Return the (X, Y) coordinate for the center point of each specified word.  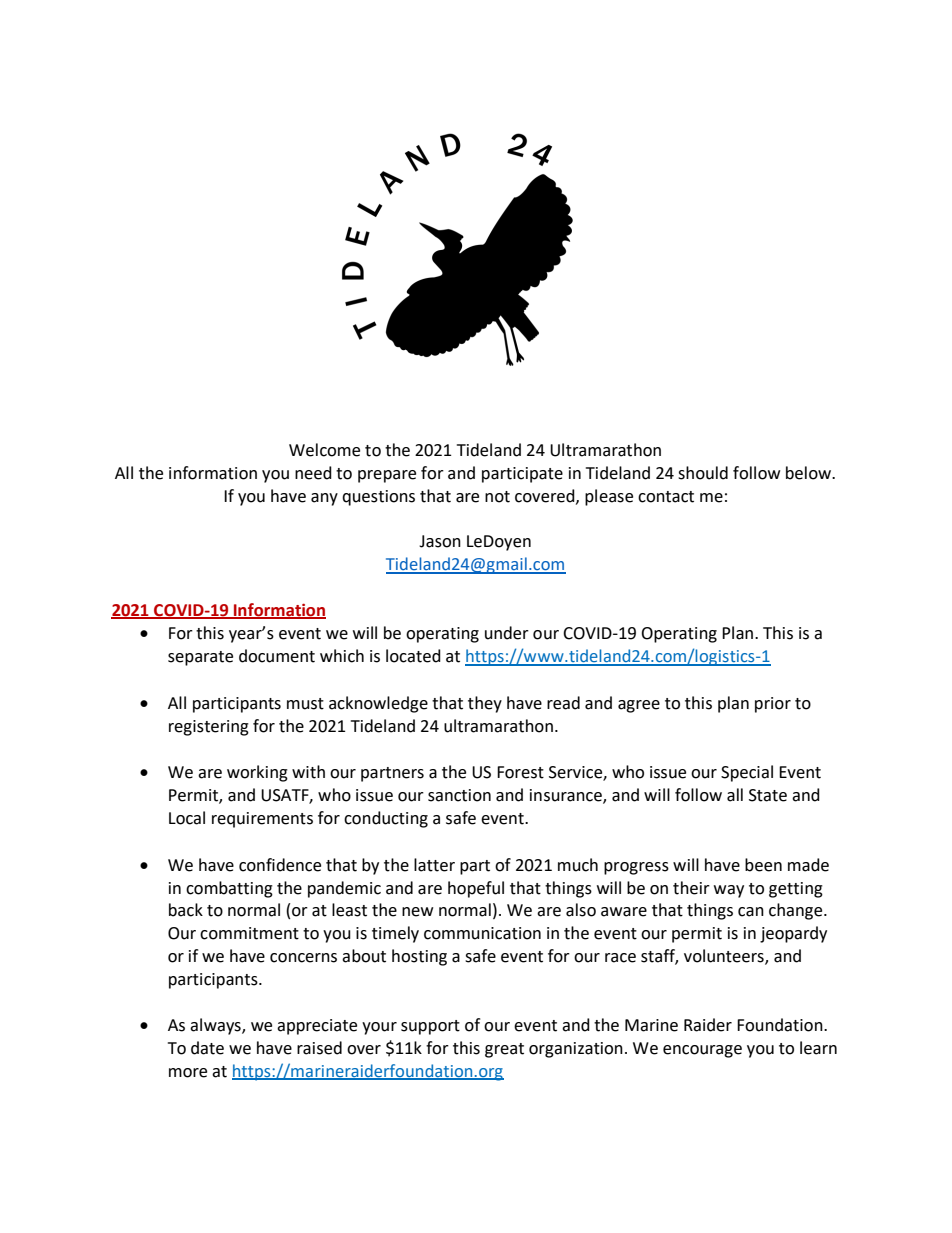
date (207, 1048)
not (497, 497)
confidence (280, 865)
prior (773, 705)
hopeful (476, 889)
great (504, 1050)
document (277, 656)
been (763, 865)
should (703, 473)
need (313, 473)
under (507, 633)
